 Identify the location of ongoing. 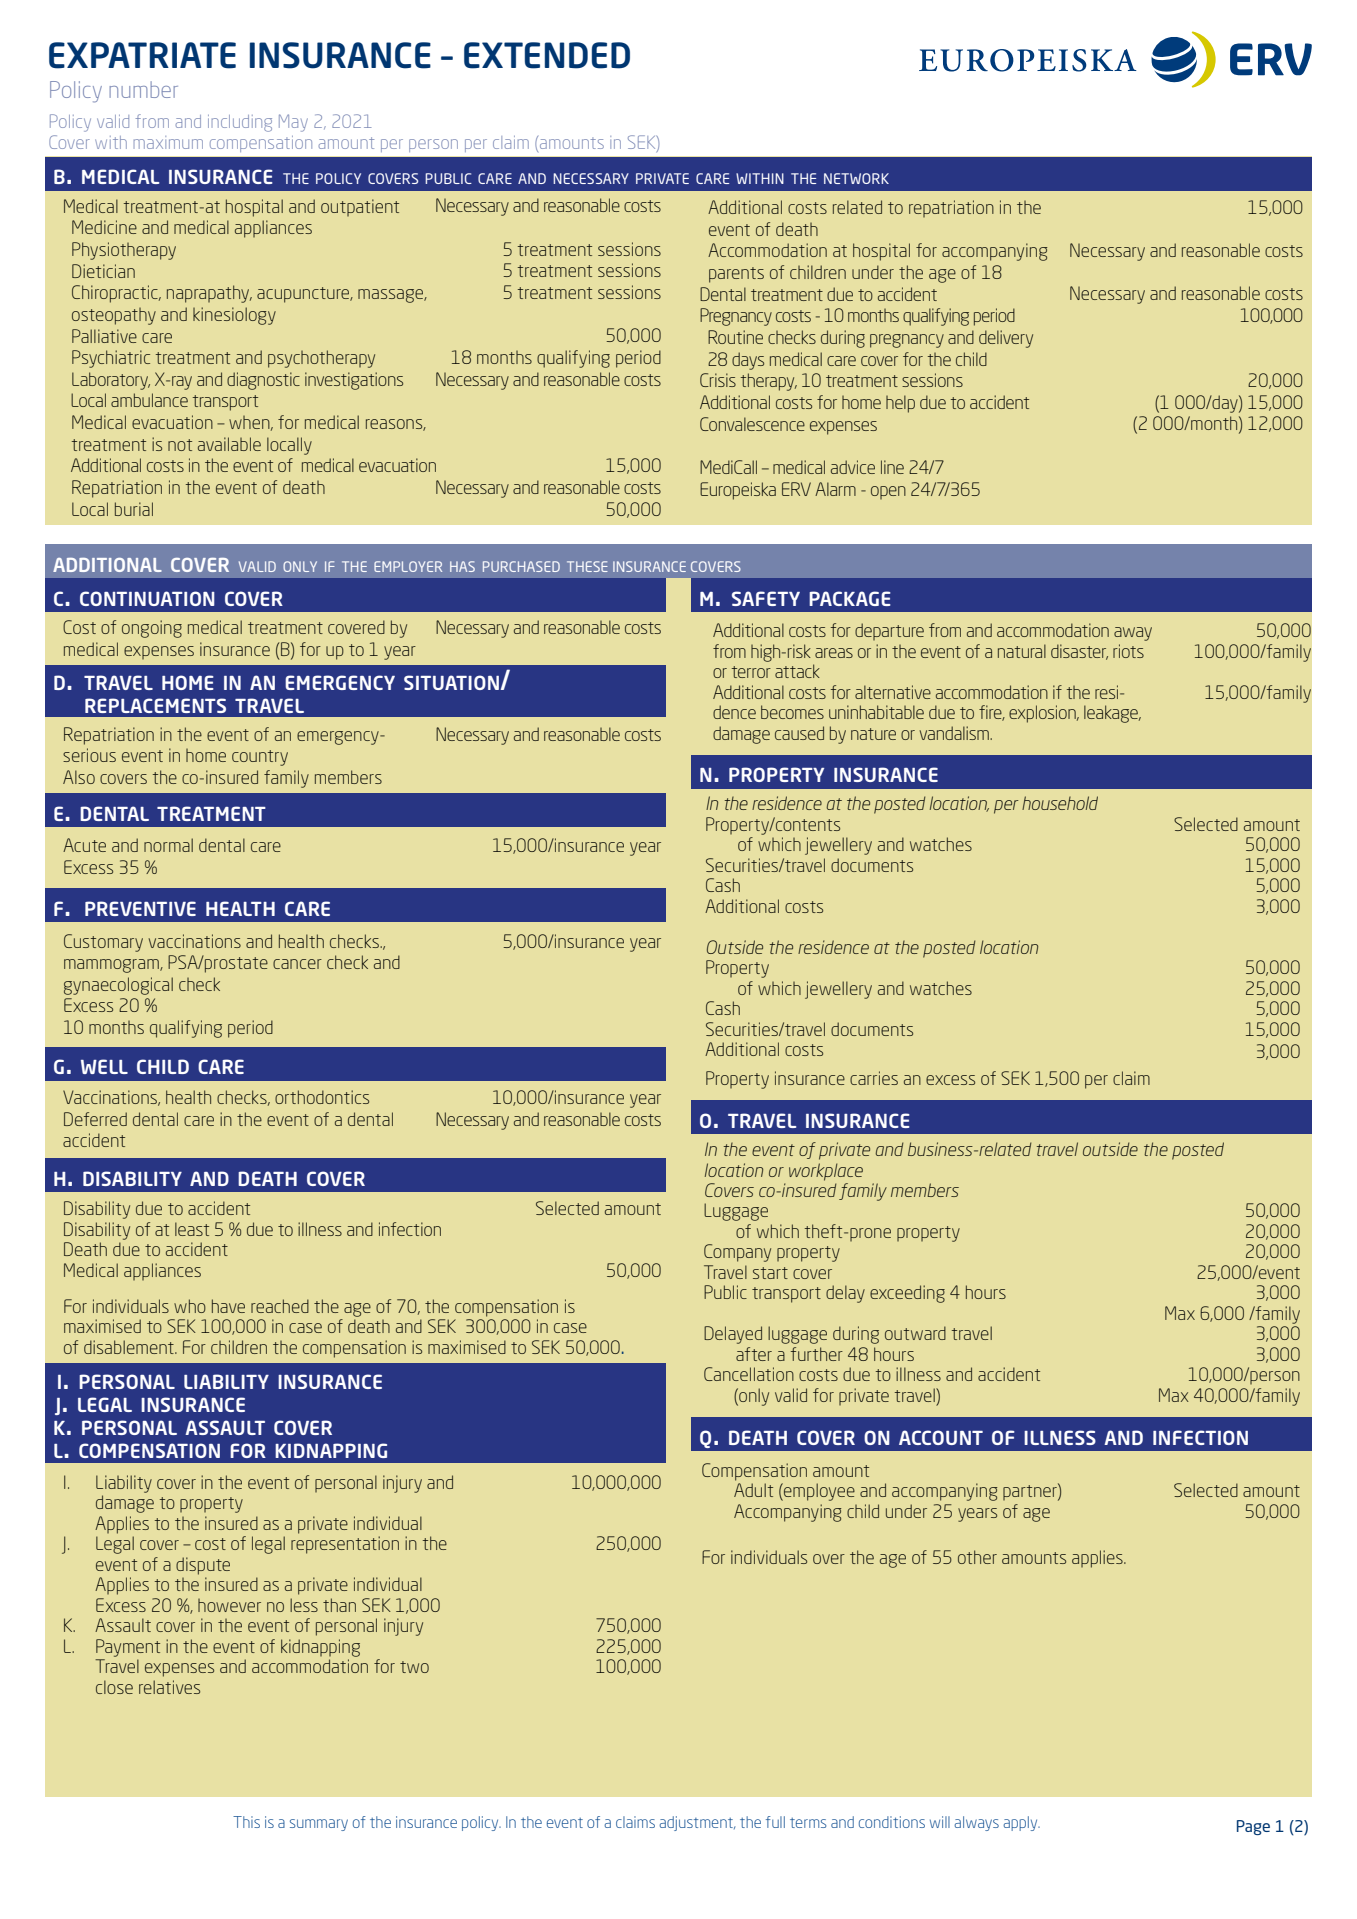
(152, 629).
